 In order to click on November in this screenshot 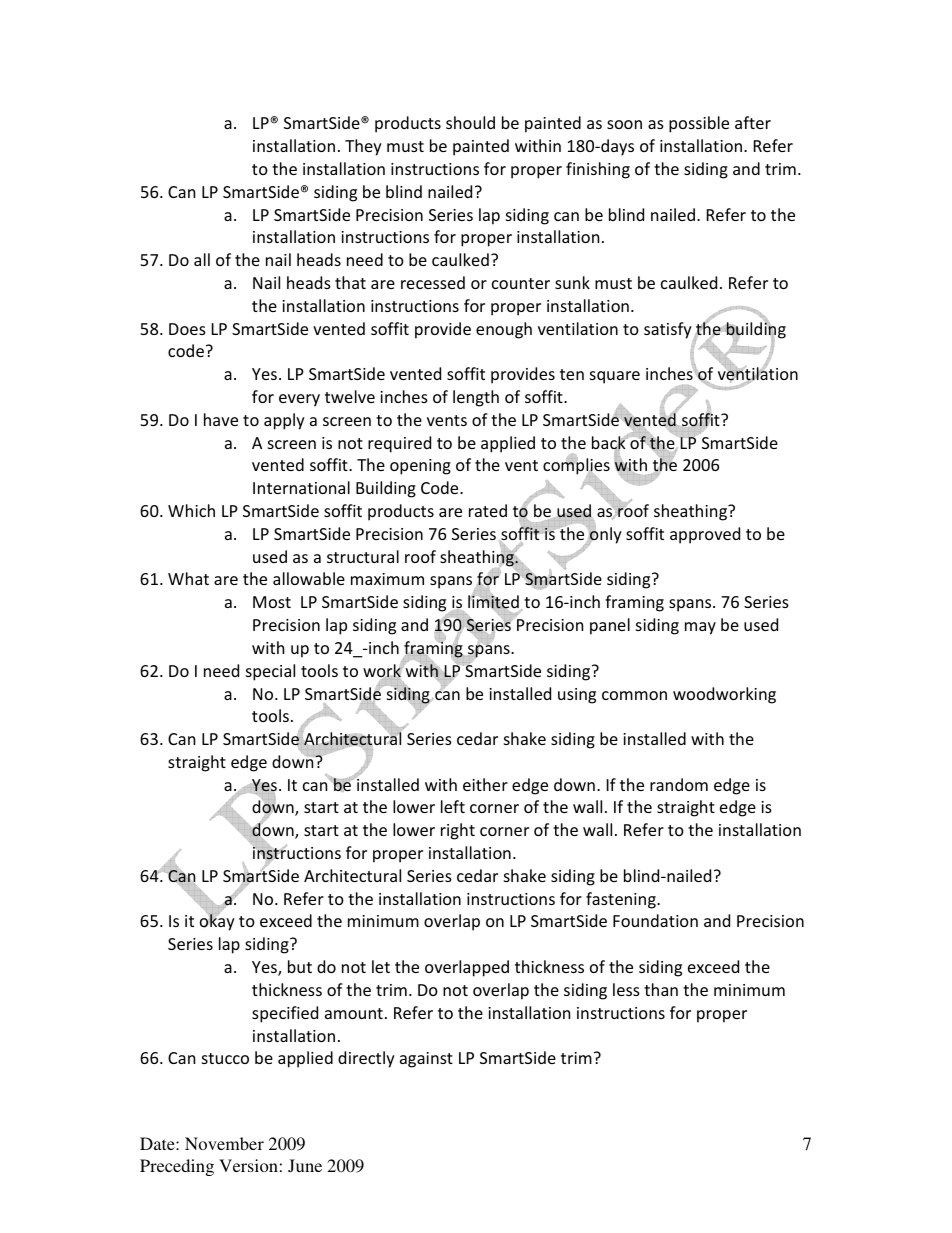, I will do `click(224, 1143)`.
